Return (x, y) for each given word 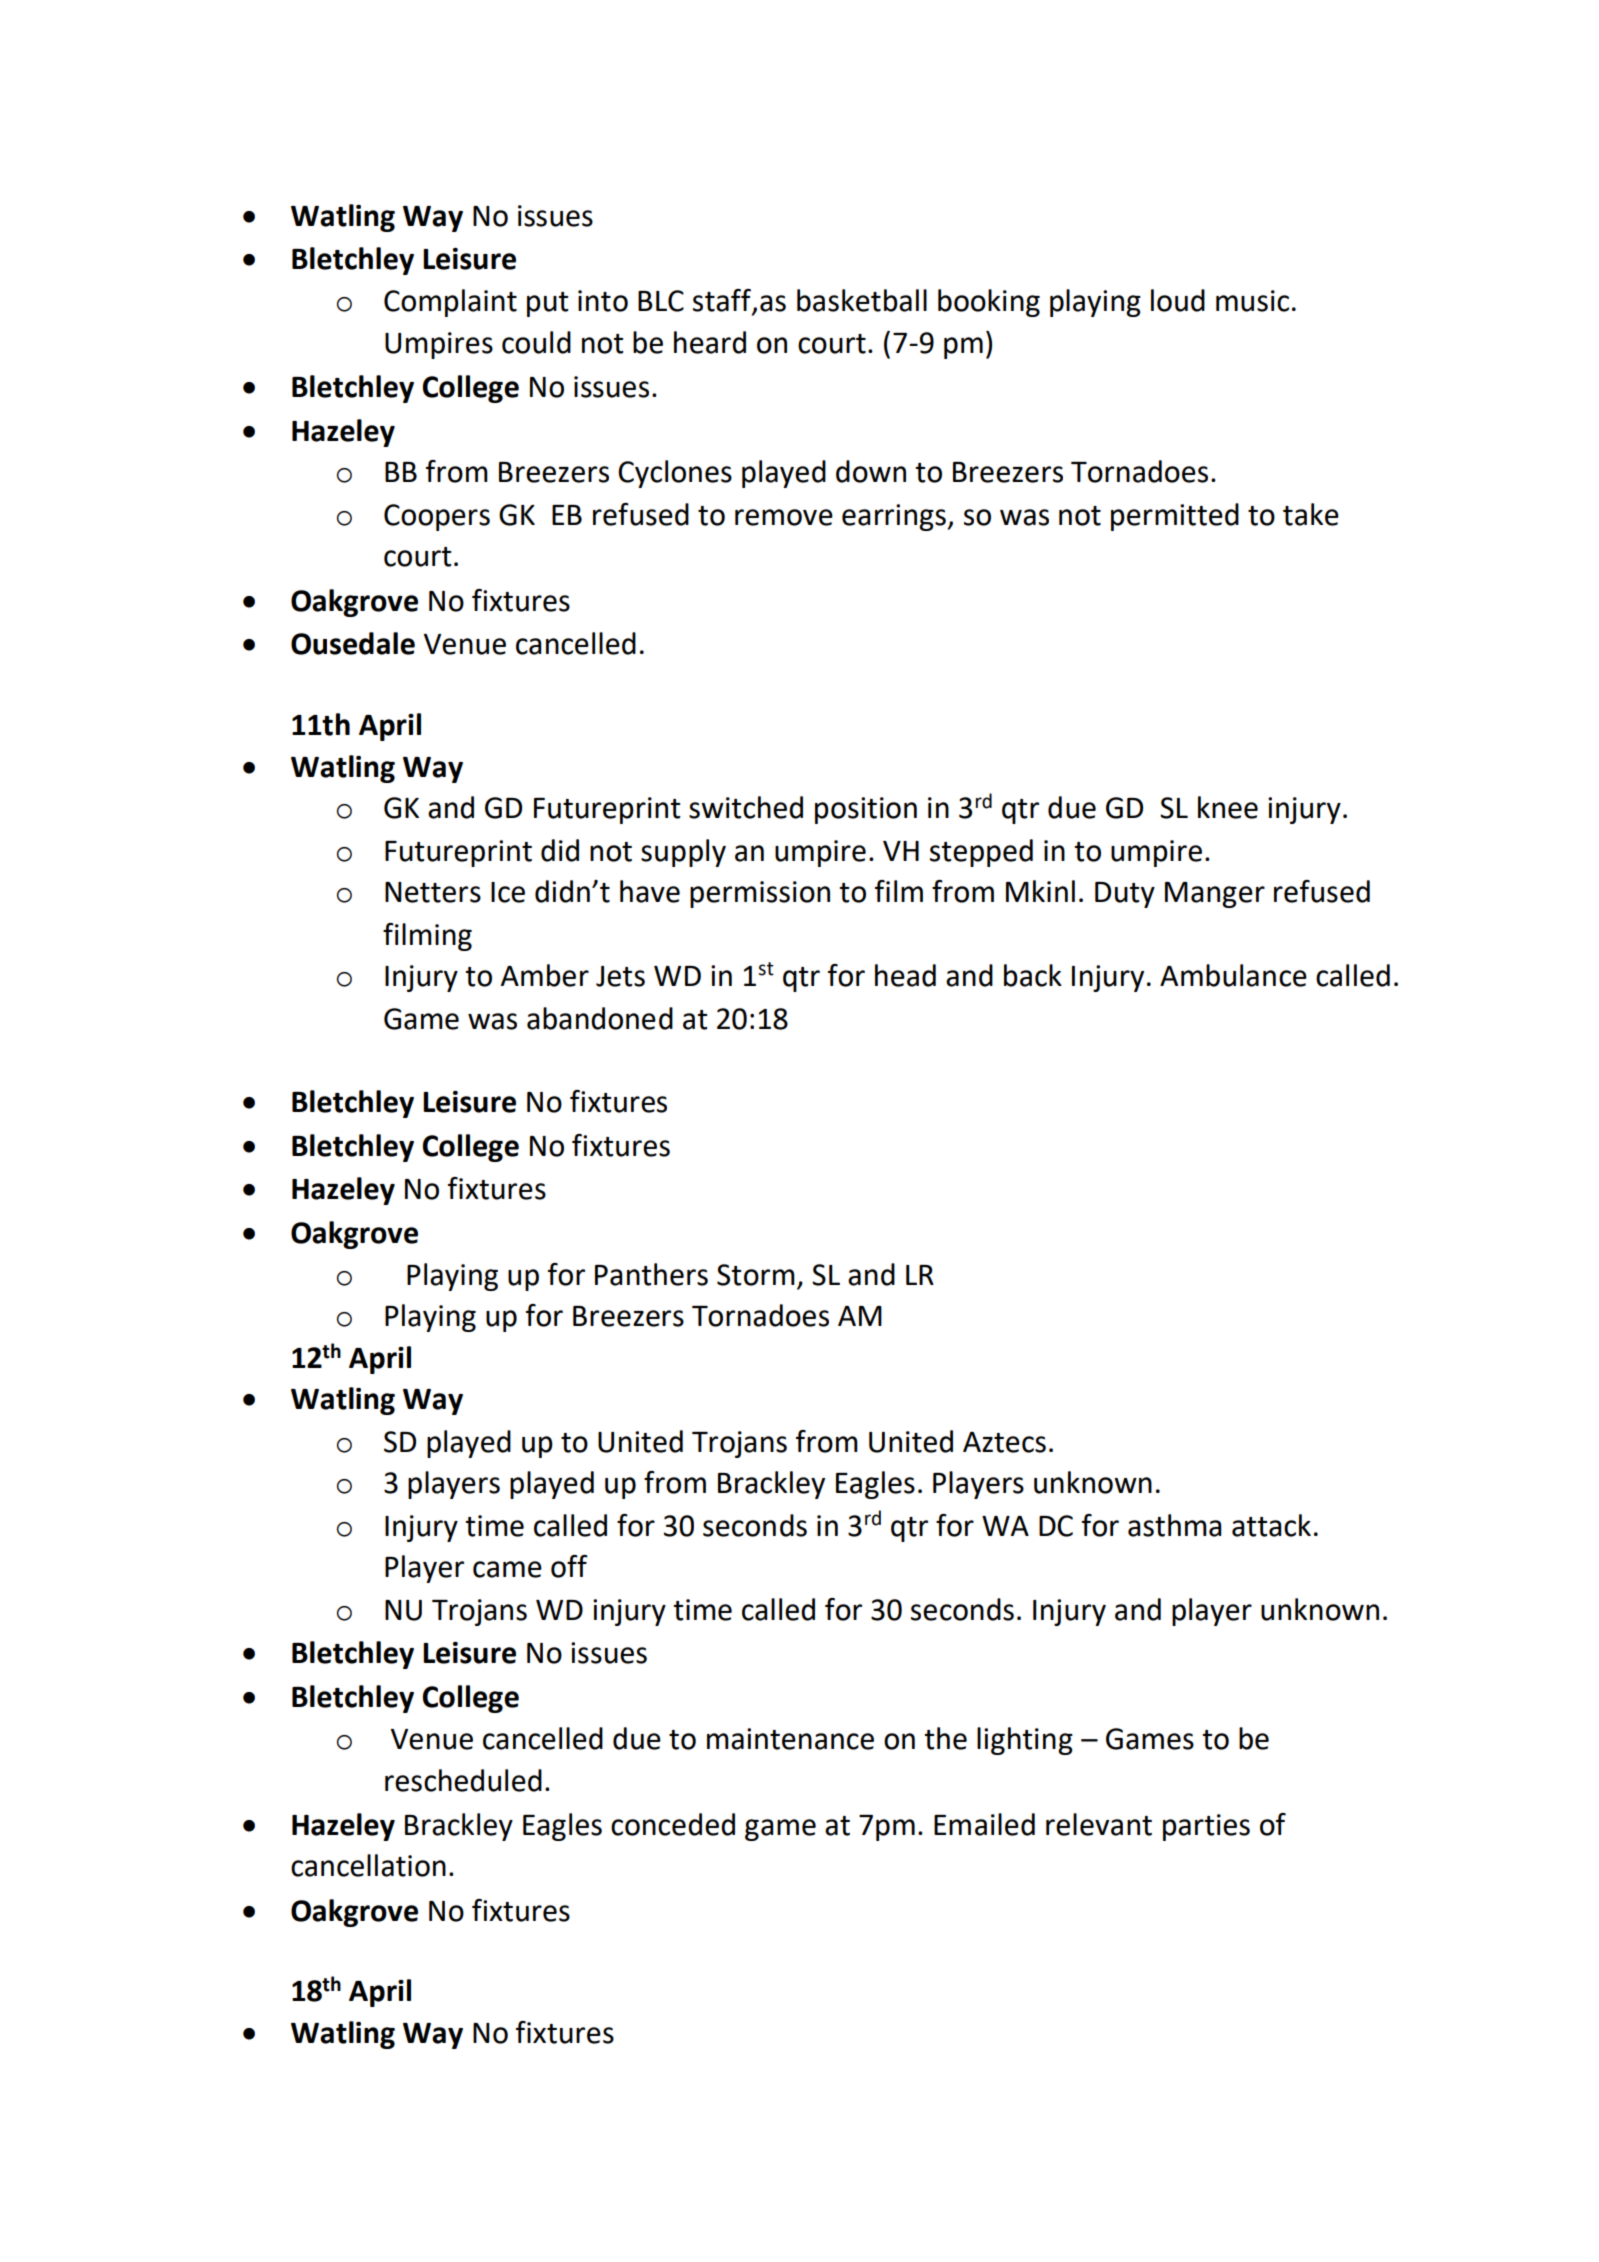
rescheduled (463, 1780)
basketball (862, 300)
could (536, 342)
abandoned (600, 1018)
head (905, 975)
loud (1178, 300)
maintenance (790, 1739)
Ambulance (1233, 975)
